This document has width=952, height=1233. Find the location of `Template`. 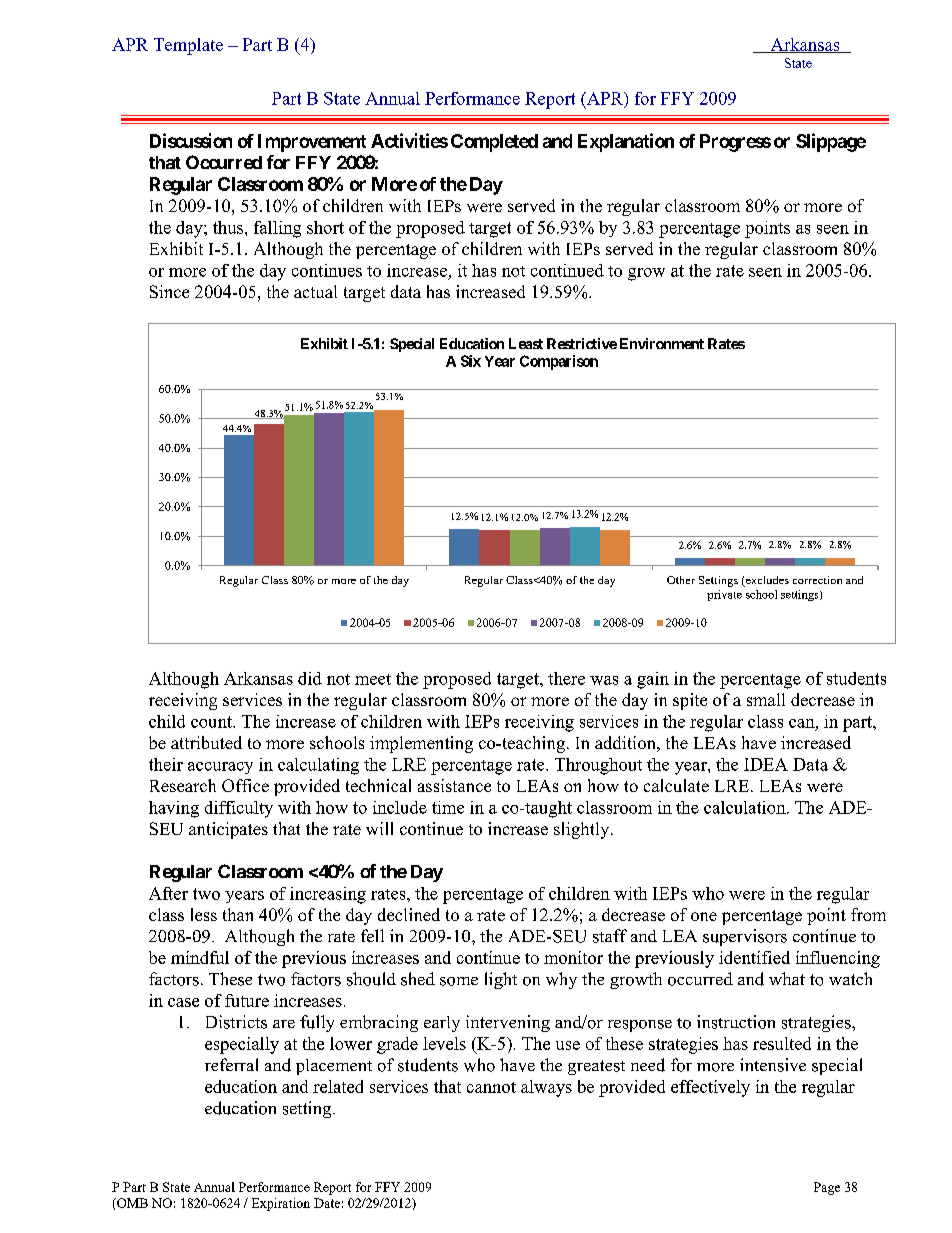

Template is located at coordinates (188, 46).
